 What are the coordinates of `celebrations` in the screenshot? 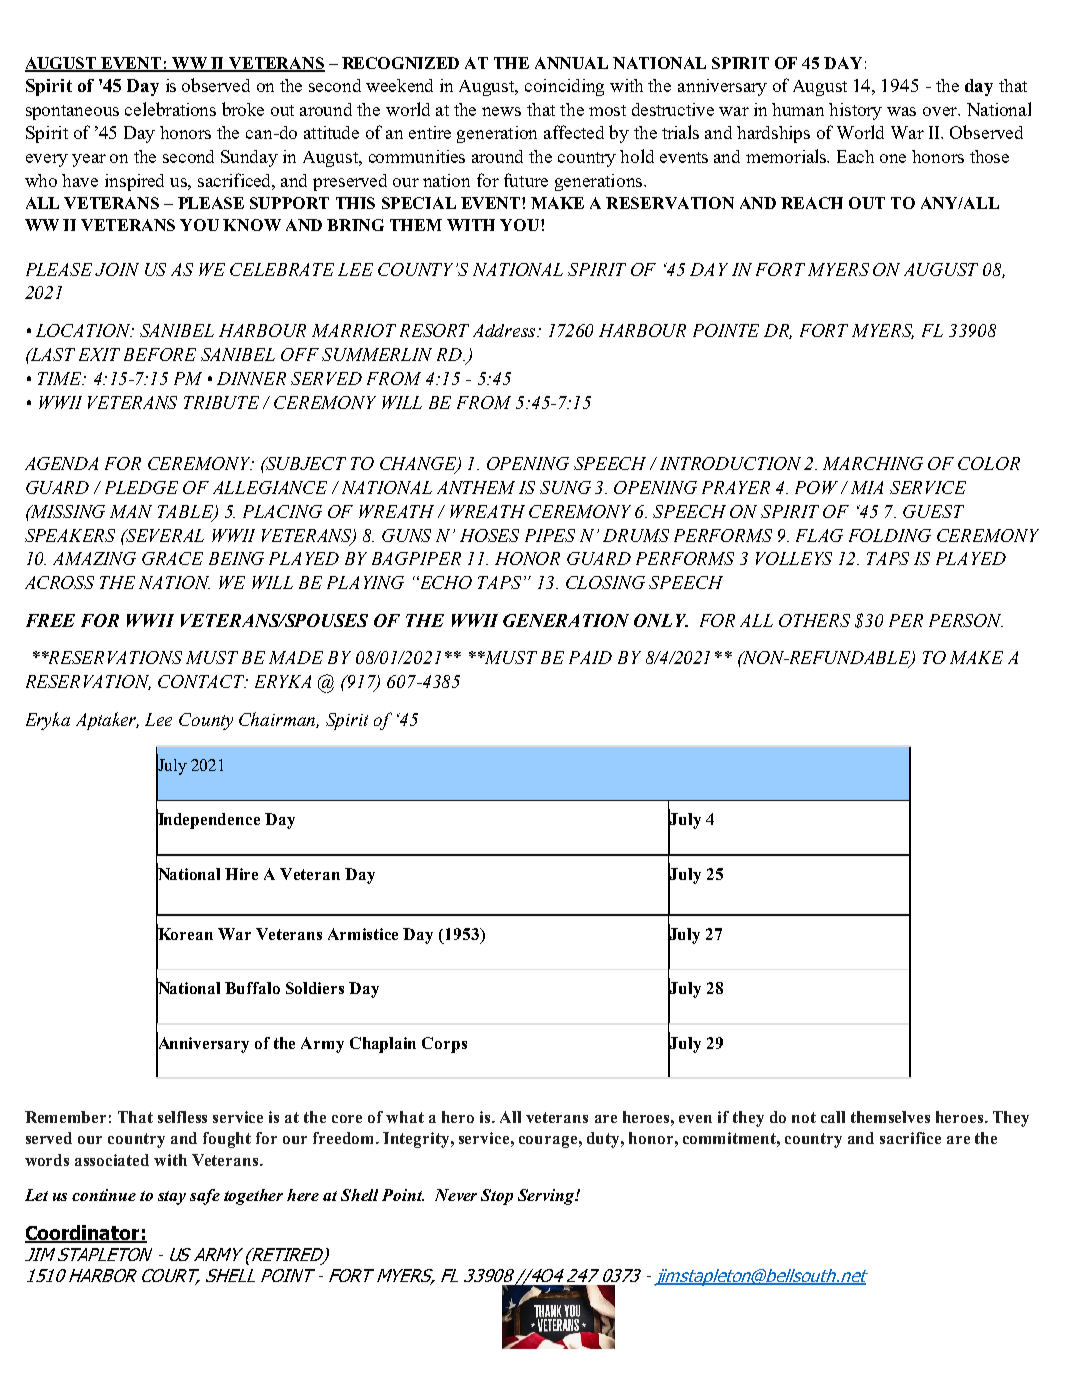 It's located at (170, 109).
